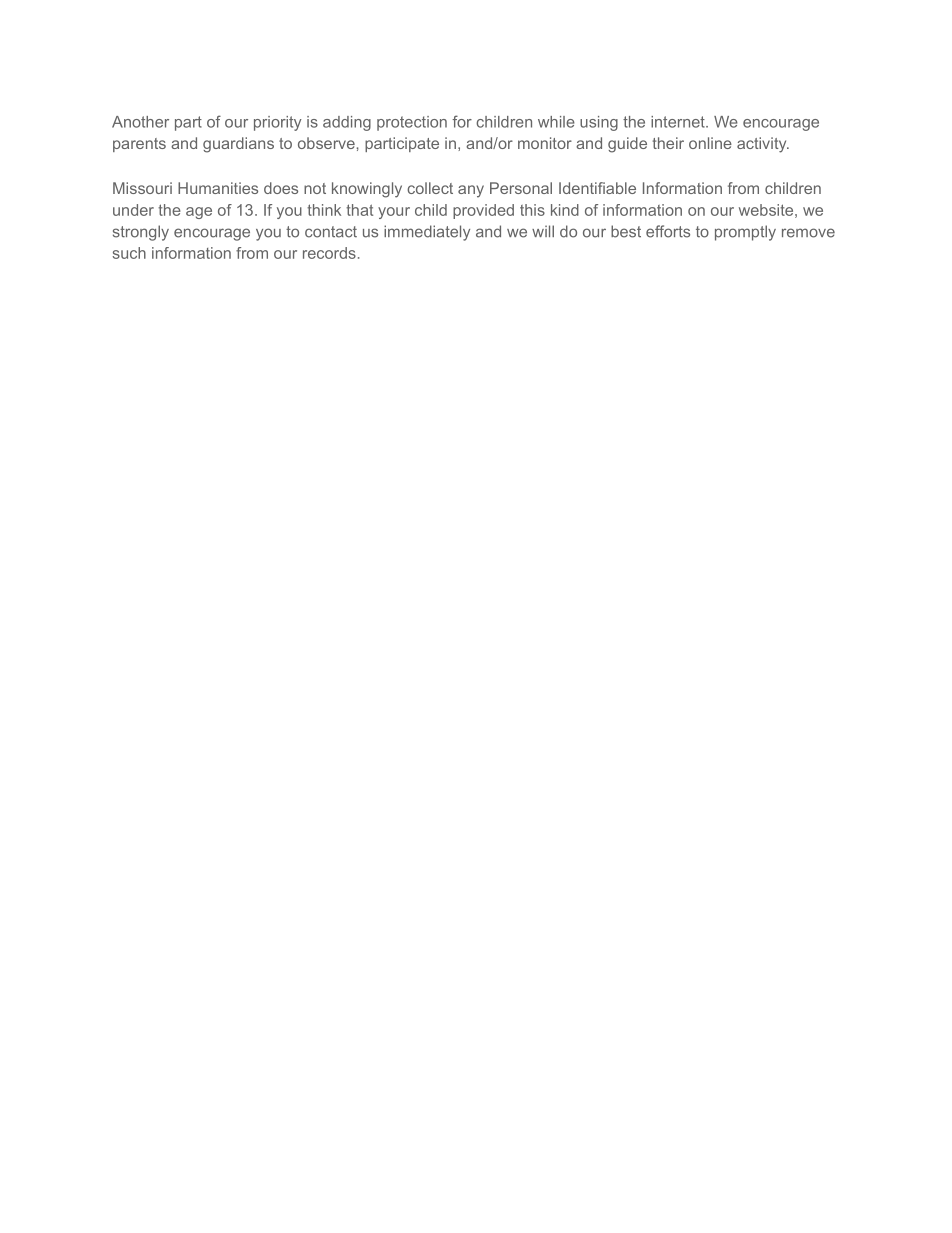  I want to click on priority, so click(278, 123).
